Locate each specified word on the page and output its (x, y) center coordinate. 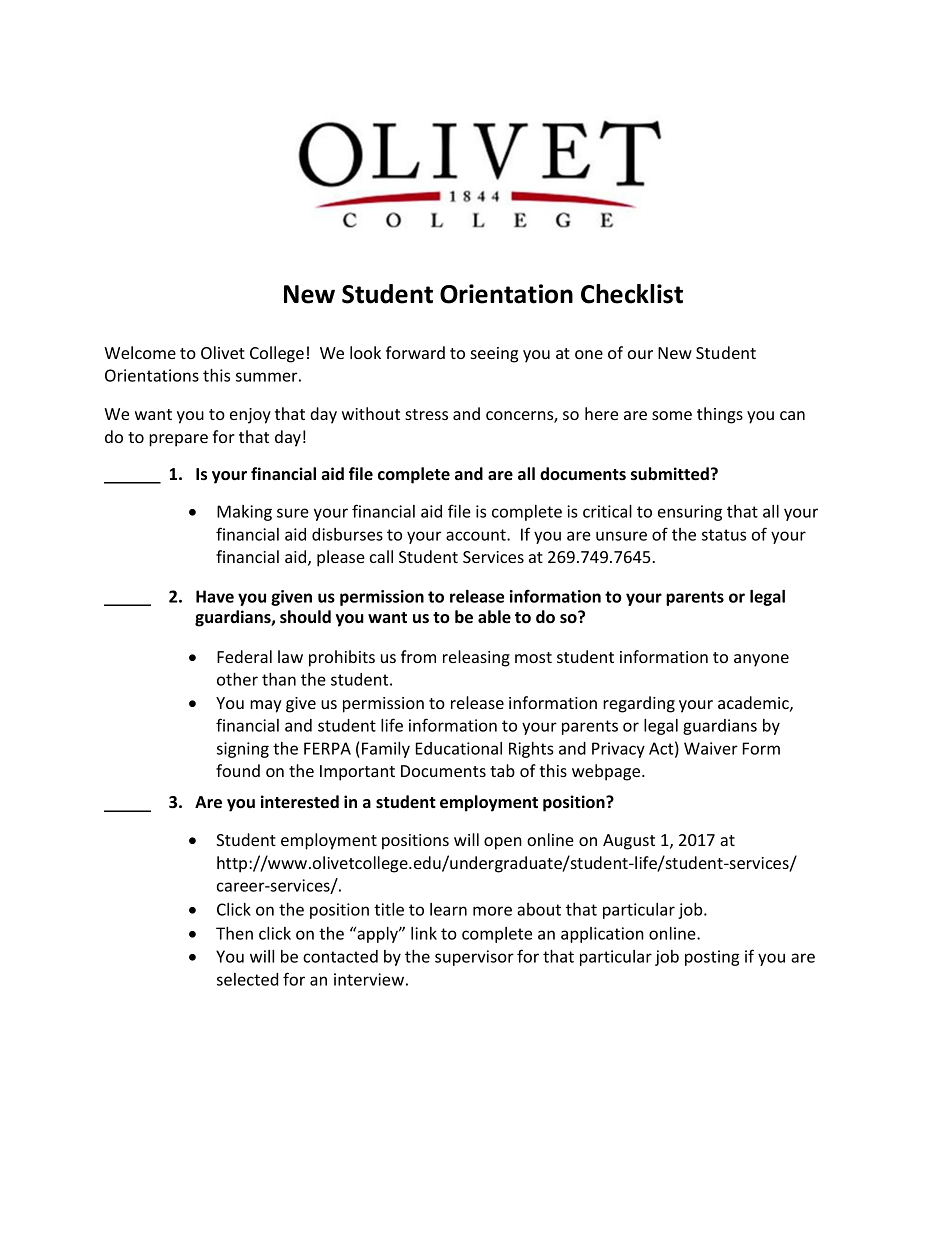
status (724, 535)
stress (426, 414)
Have (215, 596)
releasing (476, 658)
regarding (639, 704)
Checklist (632, 294)
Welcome (140, 352)
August (629, 842)
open (503, 843)
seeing (494, 355)
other (237, 679)
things (720, 415)
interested (300, 801)
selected (247, 979)
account (477, 535)
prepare (178, 440)
